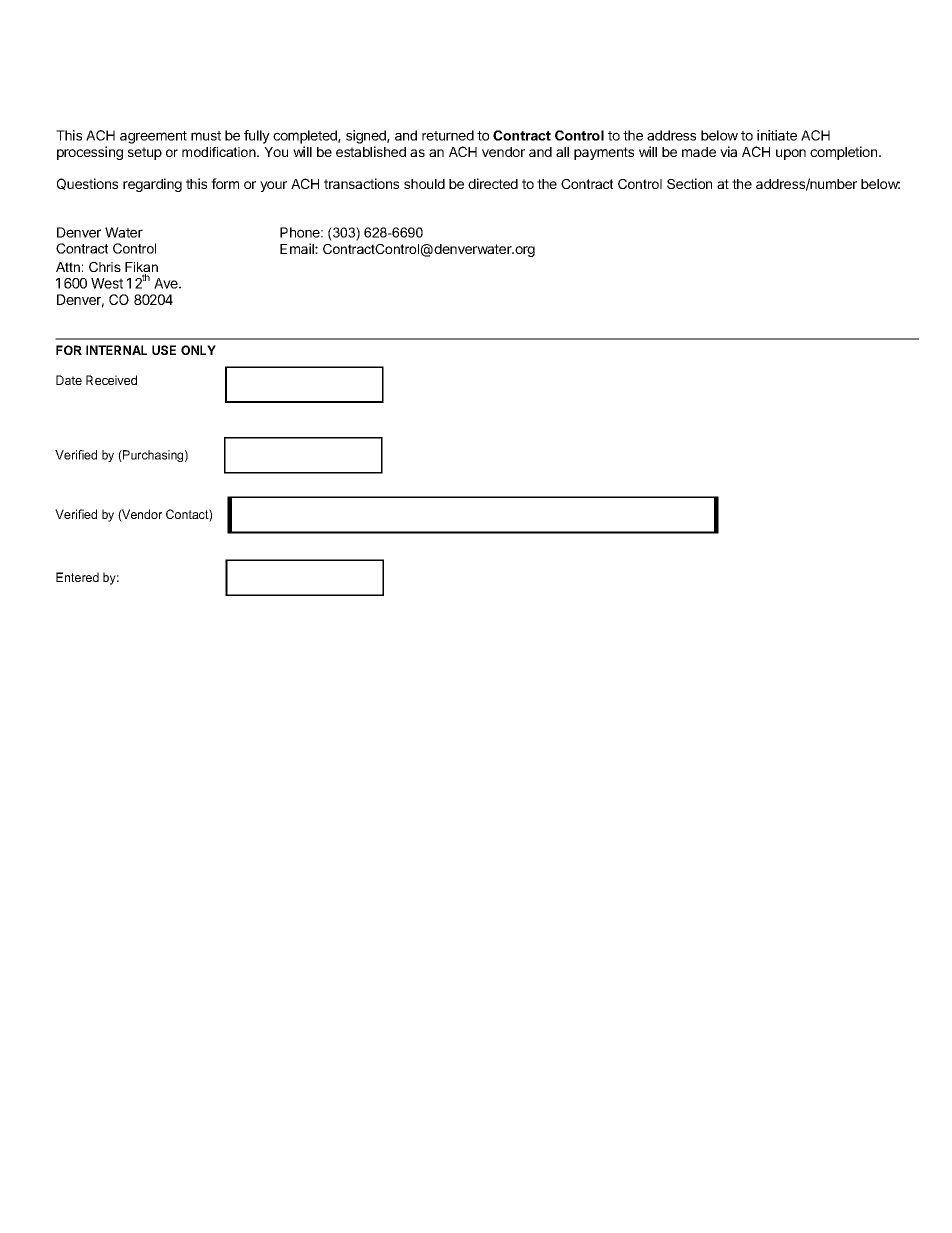  What do you see at coordinates (69, 380) in the screenshot?
I see `Date` at bounding box center [69, 380].
